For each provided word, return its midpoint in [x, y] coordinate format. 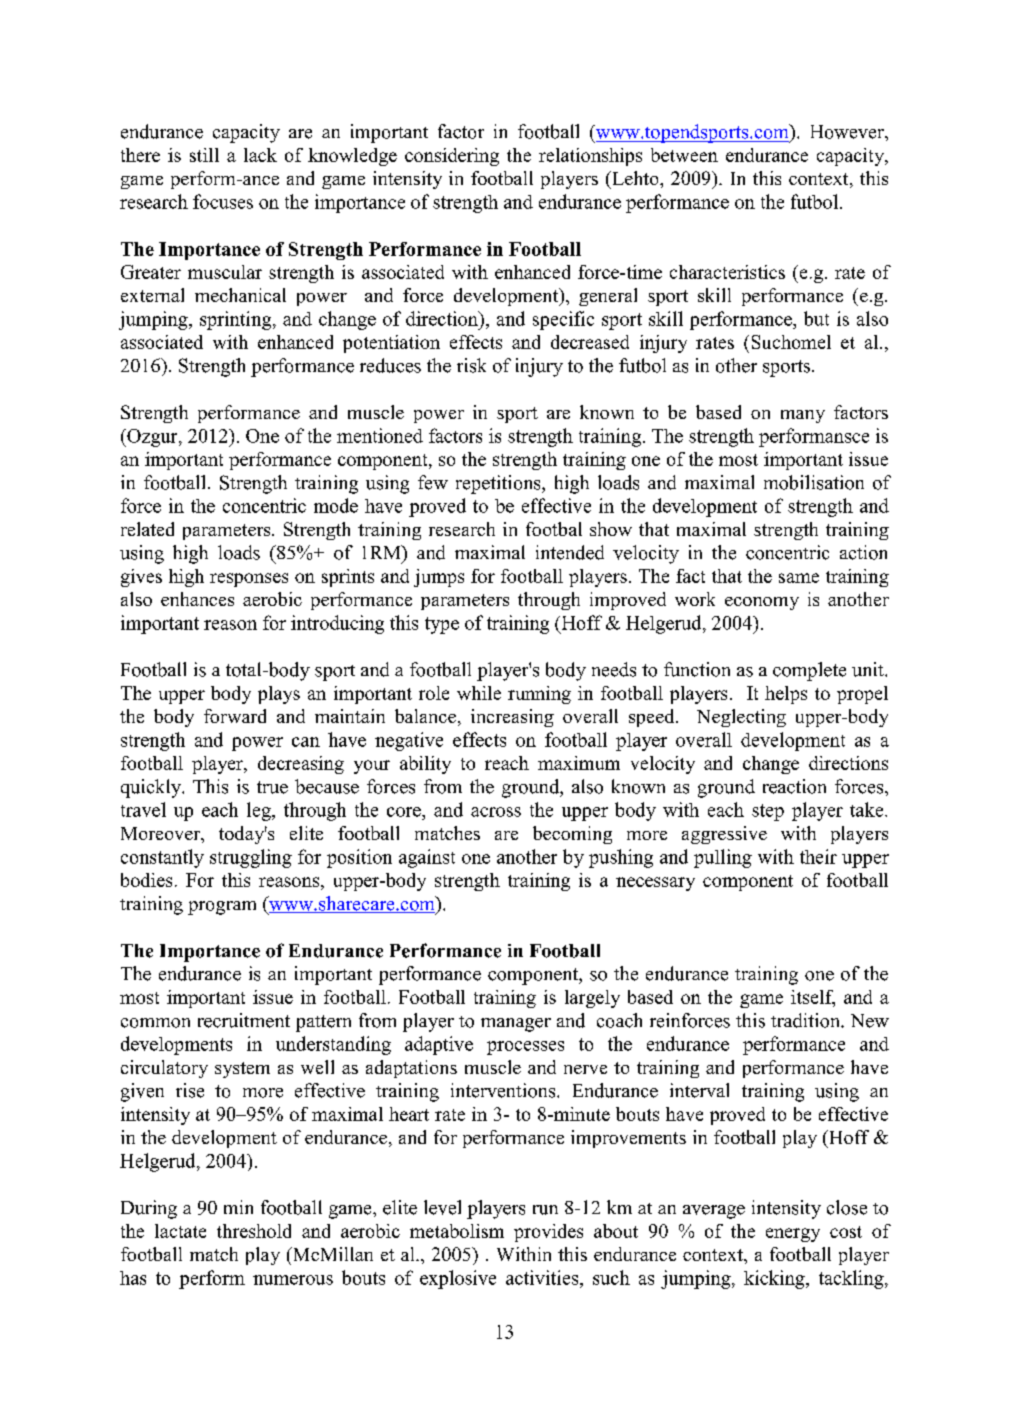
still [204, 155]
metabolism [457, 1231]
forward [235, 716]
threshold [254, 1231]
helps [786, 695]
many [803, 416]
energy [793, 1235]
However [848, 132]
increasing [512, 718]
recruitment [244, 1020]
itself [813, 998]
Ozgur [152, 438]
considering [452, 157]
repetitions [499, 484]
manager [516, 1025]
